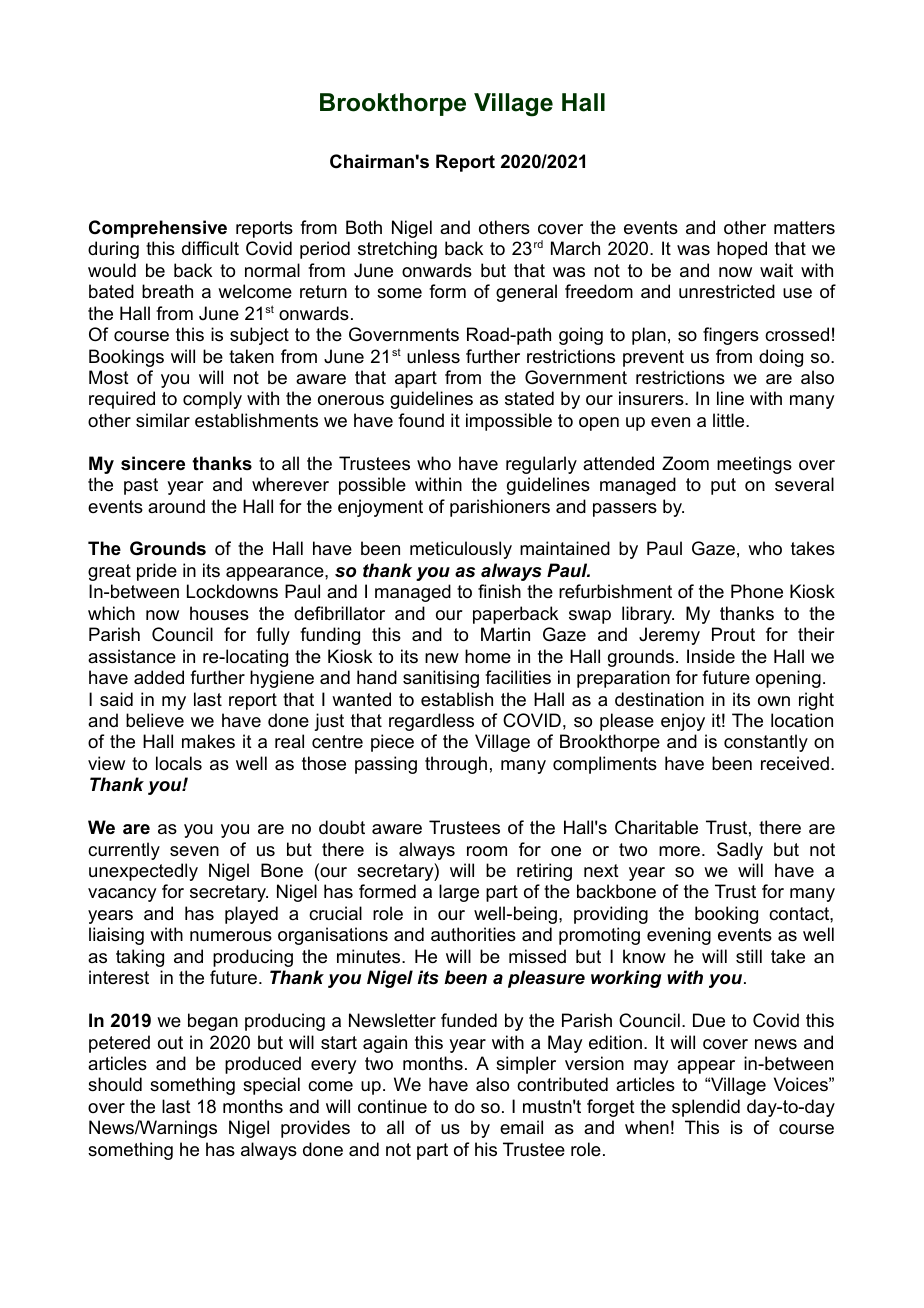 This document has width=924, height=1308. I want to click on difficult, so click(210, 248).
